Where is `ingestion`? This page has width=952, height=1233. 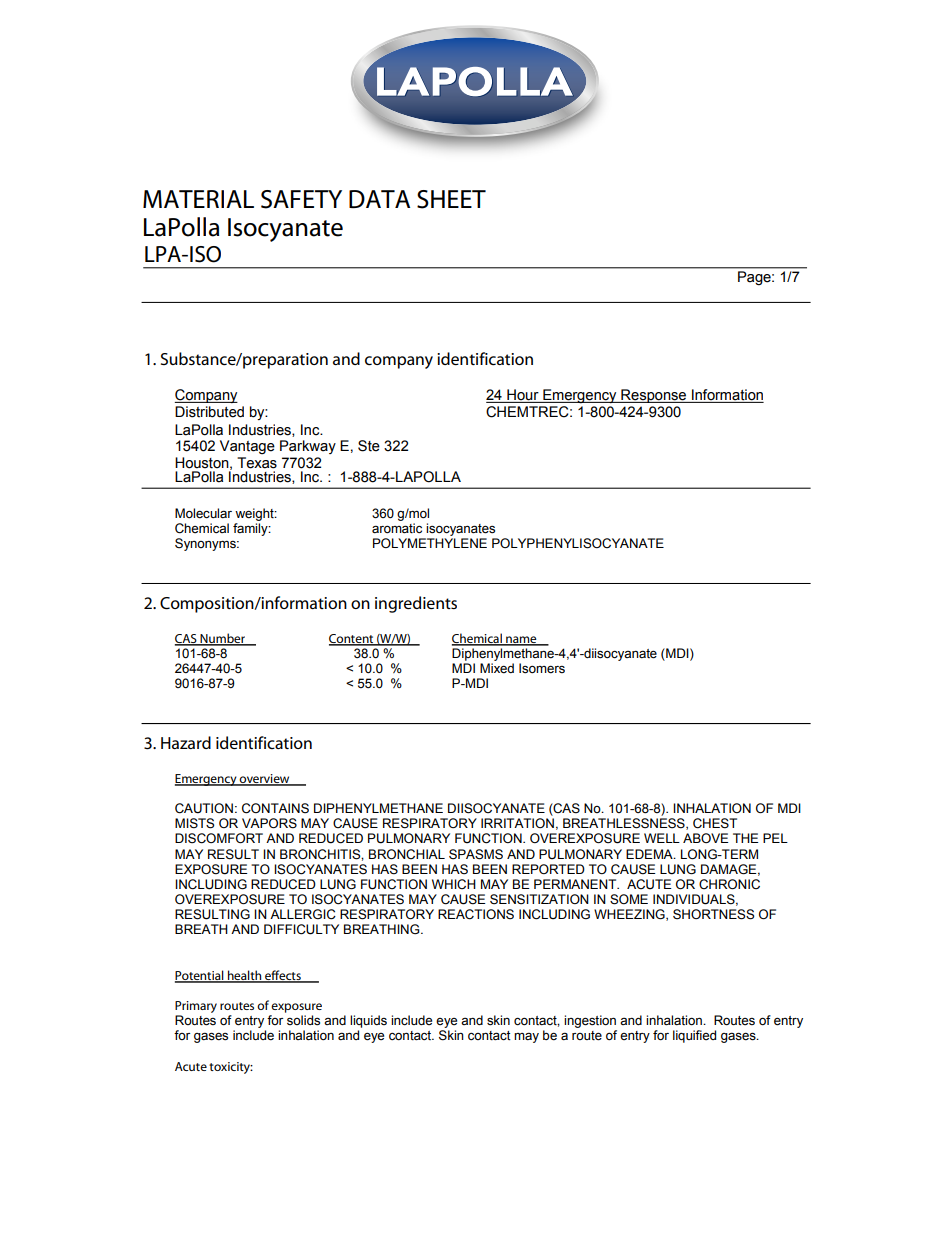
ingestion is located at coordinates (590, 1023).
